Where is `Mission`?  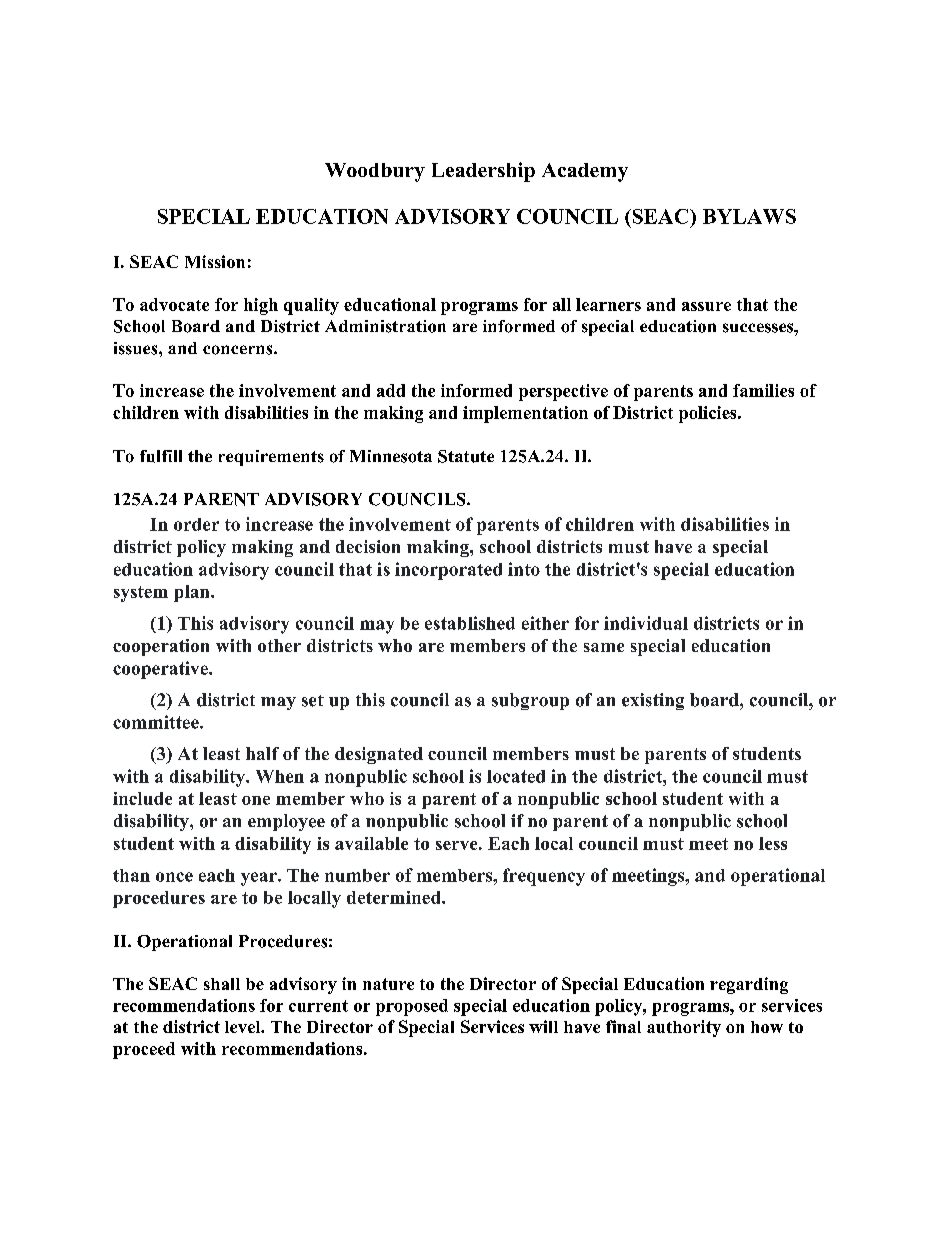 Mission is located at coordinates (215, 261).
